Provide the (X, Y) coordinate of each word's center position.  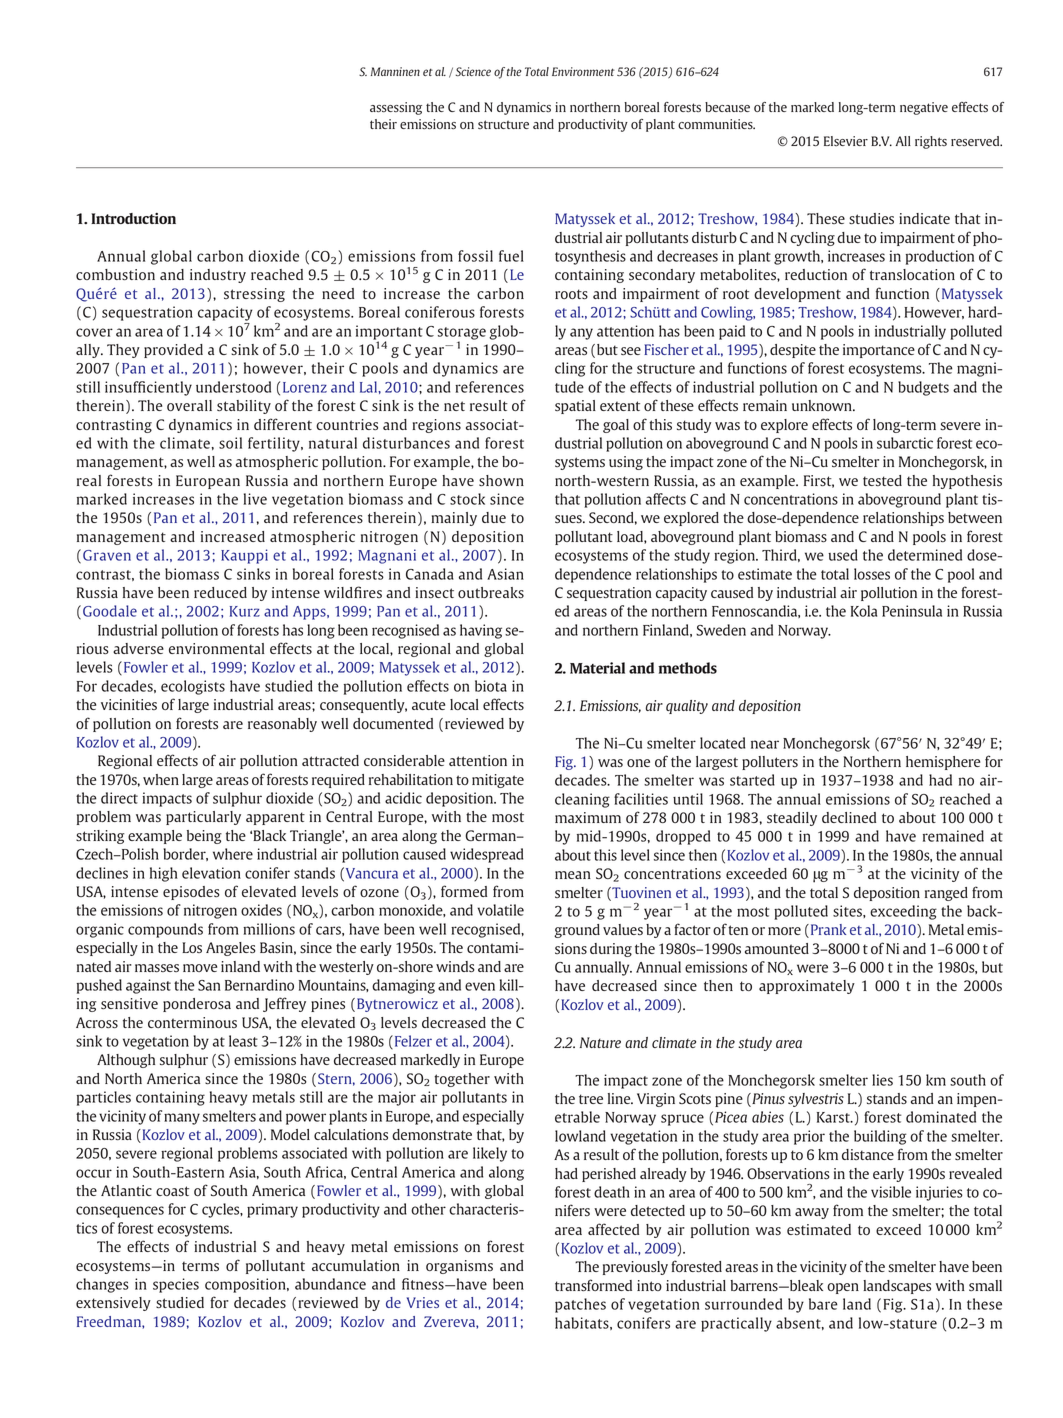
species (176, 1285)
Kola (864, 611)
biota (491, 686)
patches (580, 1305)
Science (473, 71)
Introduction (133, 218)
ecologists (193, 687)
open (843, 1288)
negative (924, 108)
